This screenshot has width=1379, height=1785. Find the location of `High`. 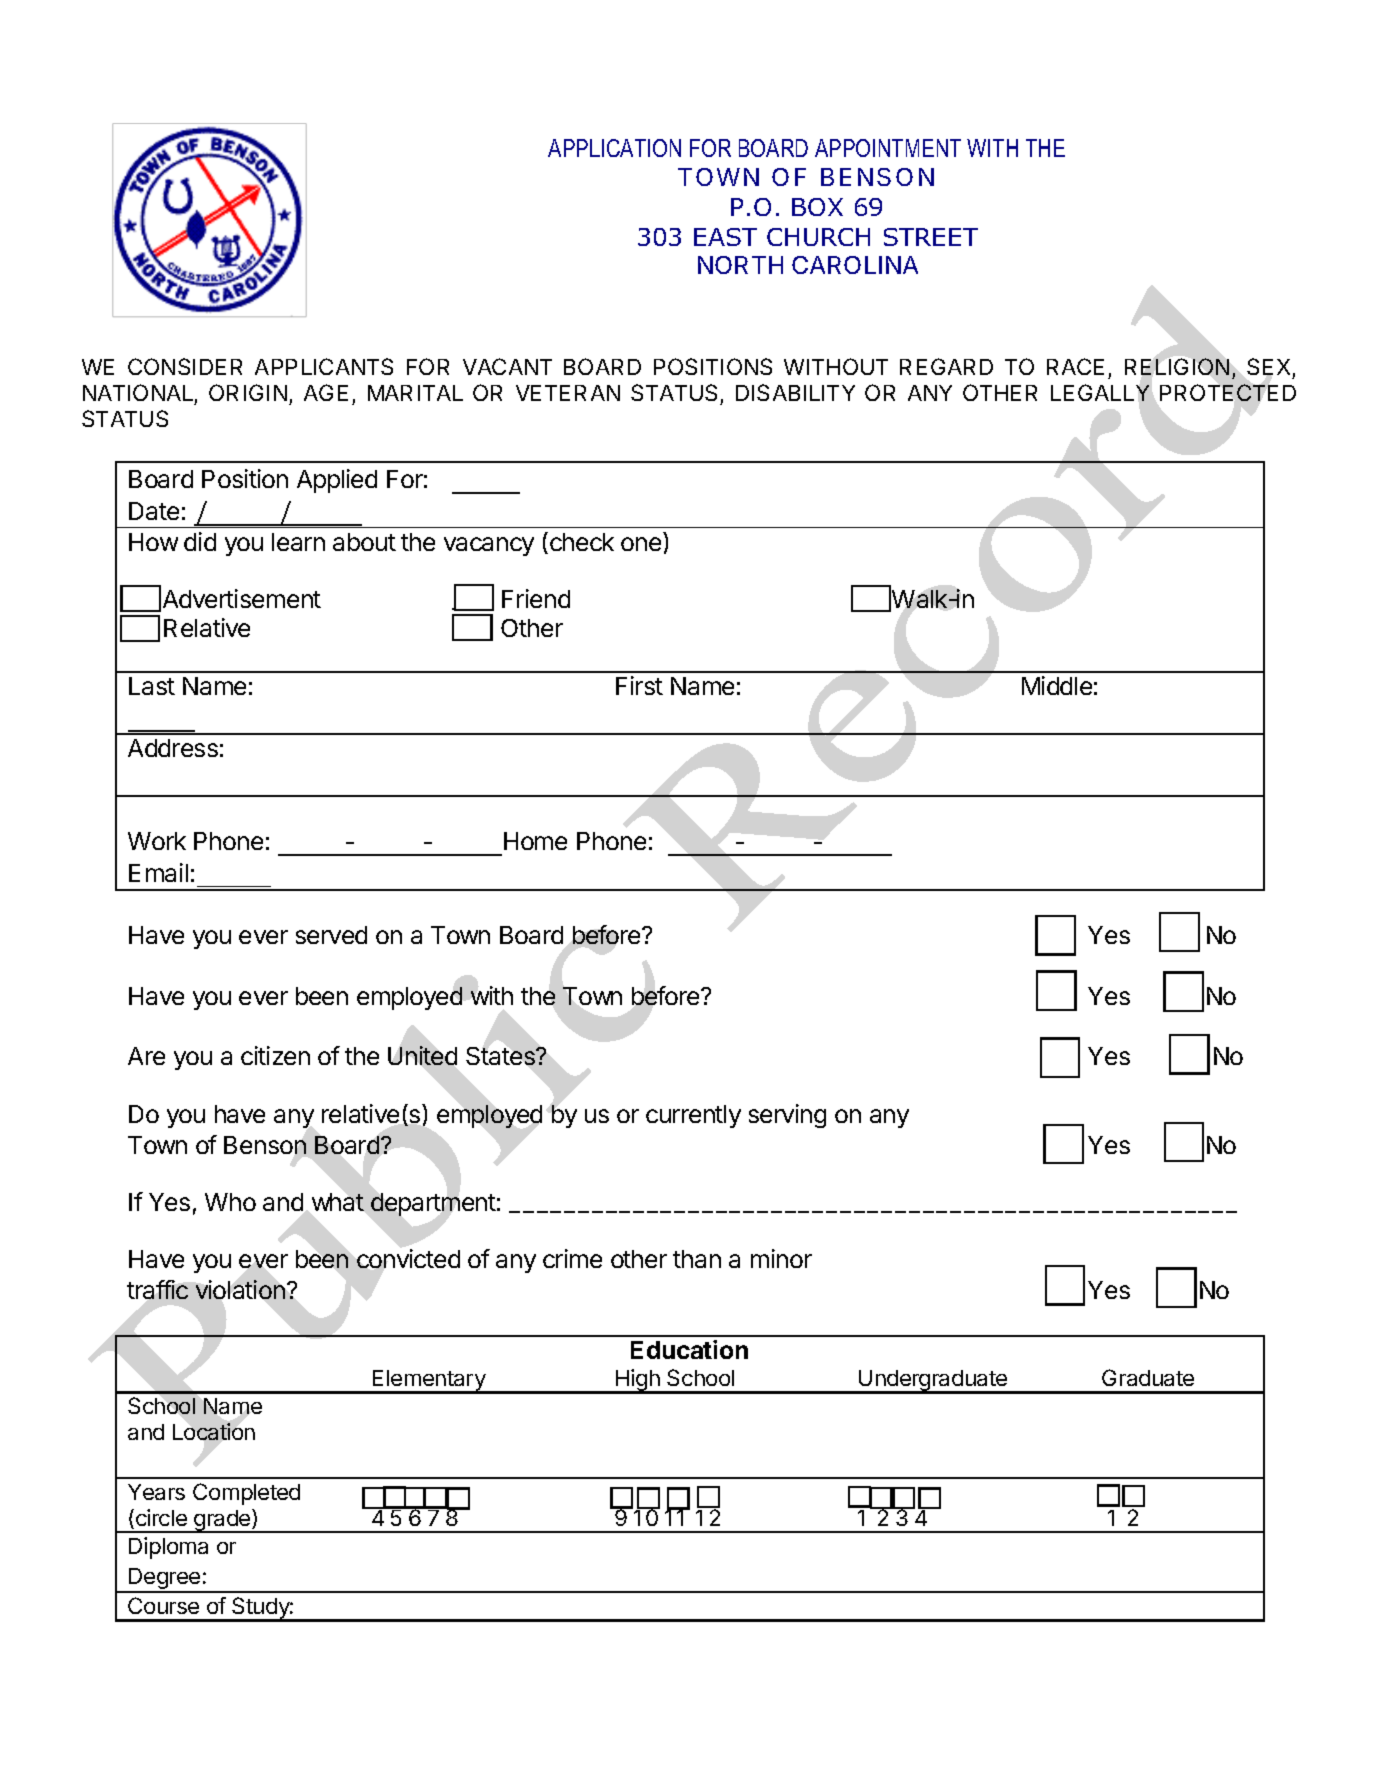

High is located at coordinates (638, 1381).
